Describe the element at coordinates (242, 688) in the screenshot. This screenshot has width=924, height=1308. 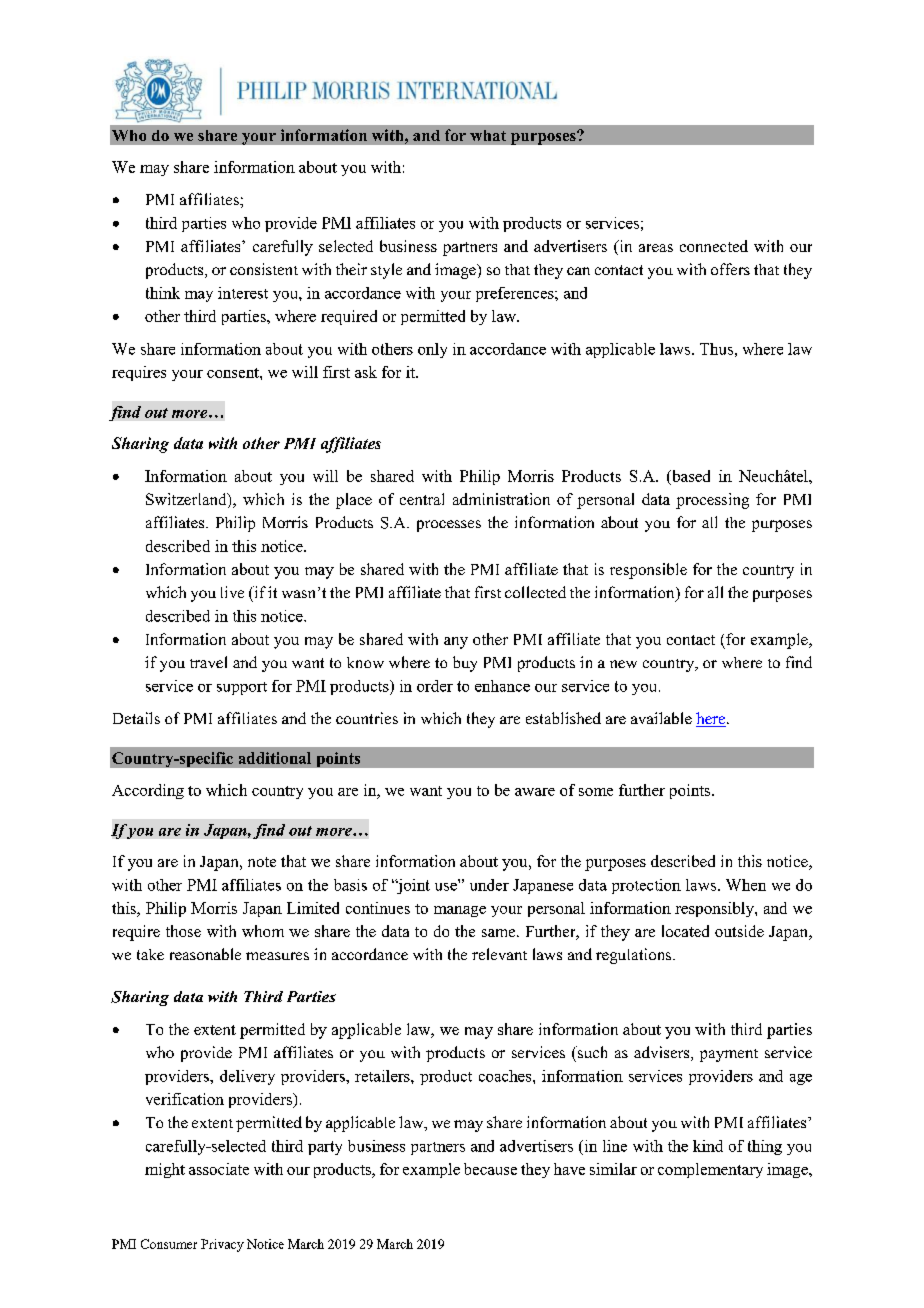
I see `support` at that location.
